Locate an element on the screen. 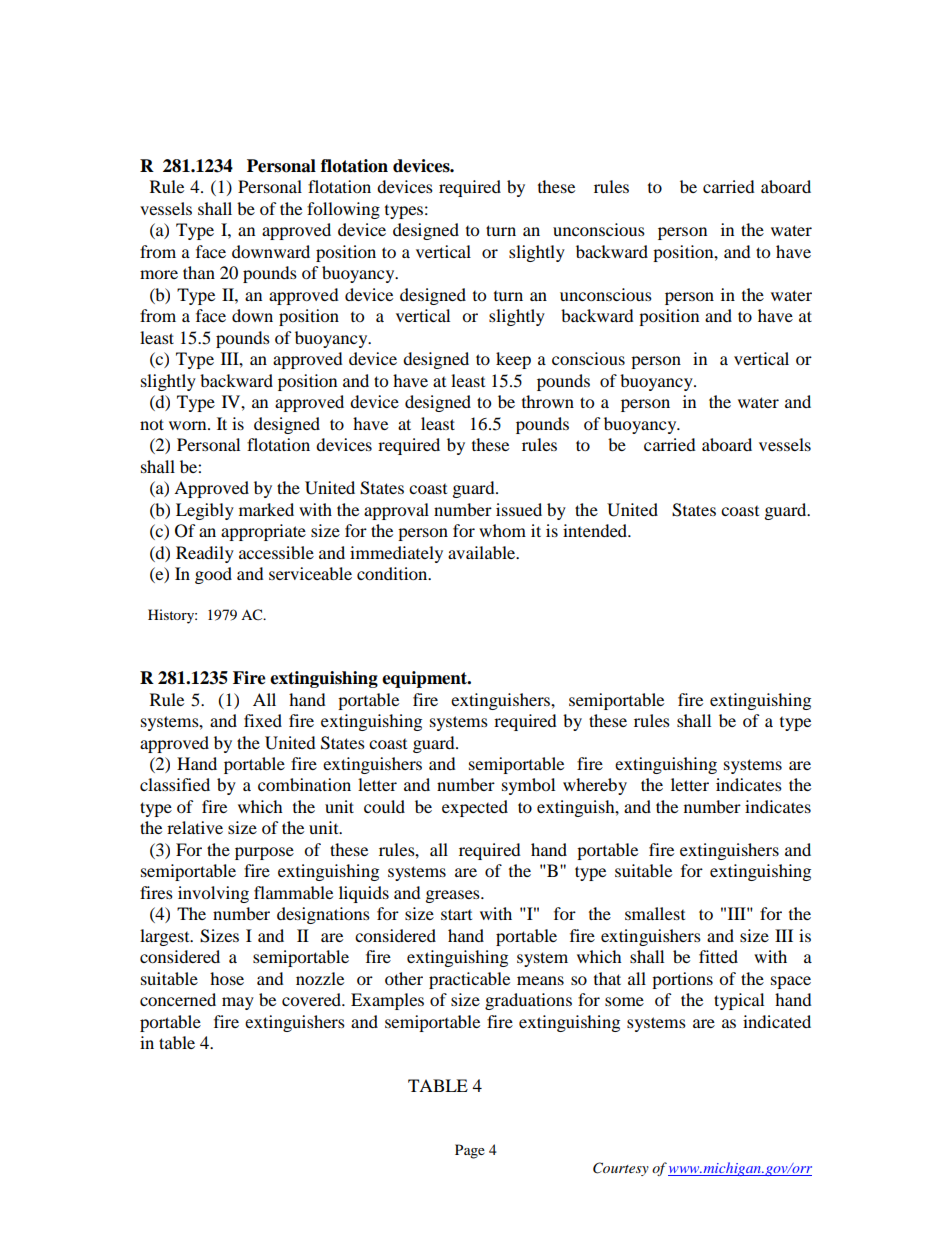  Page is located at coordinates (470, 1151).
